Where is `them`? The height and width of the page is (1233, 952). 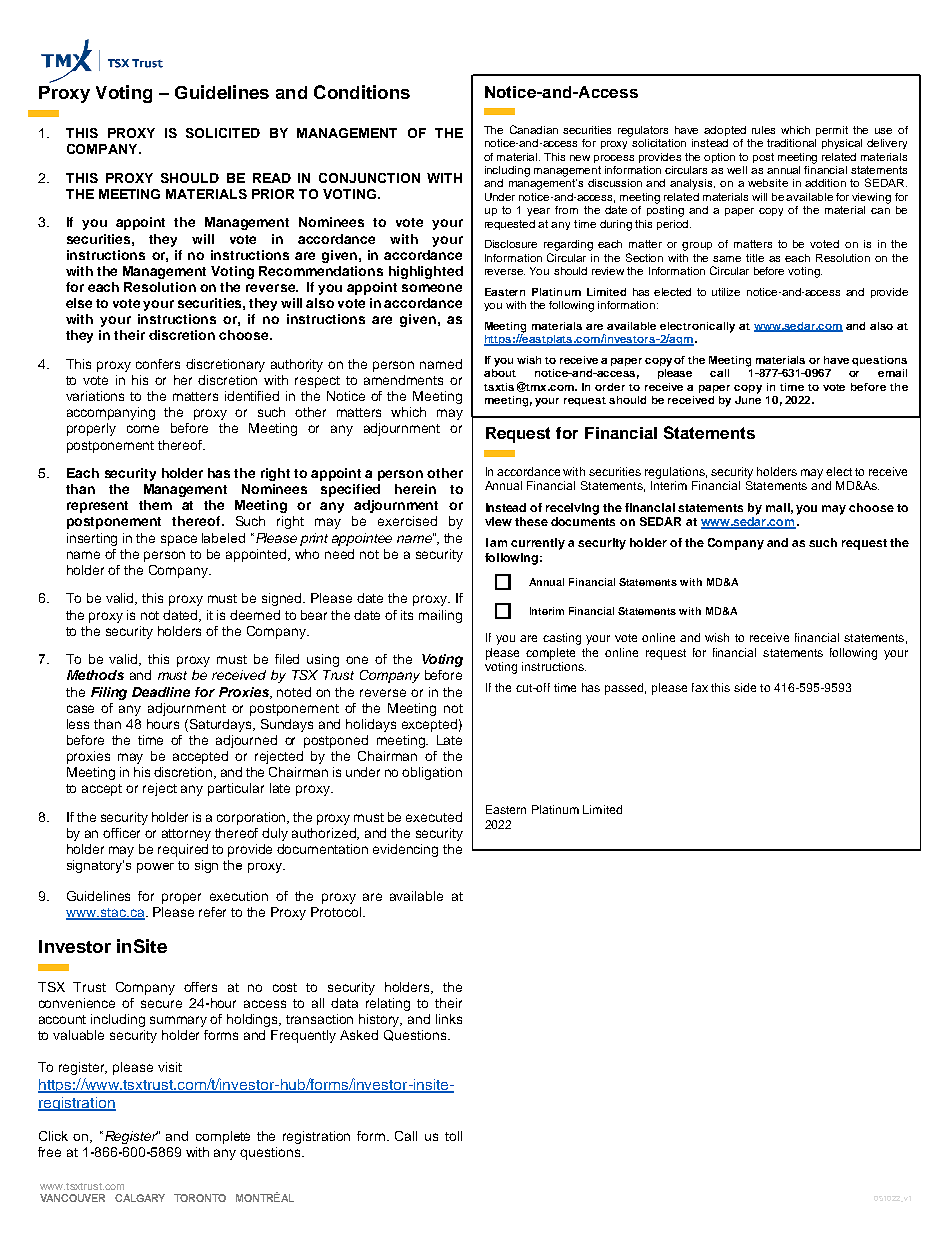 them is located at coordinates (155, 505).
